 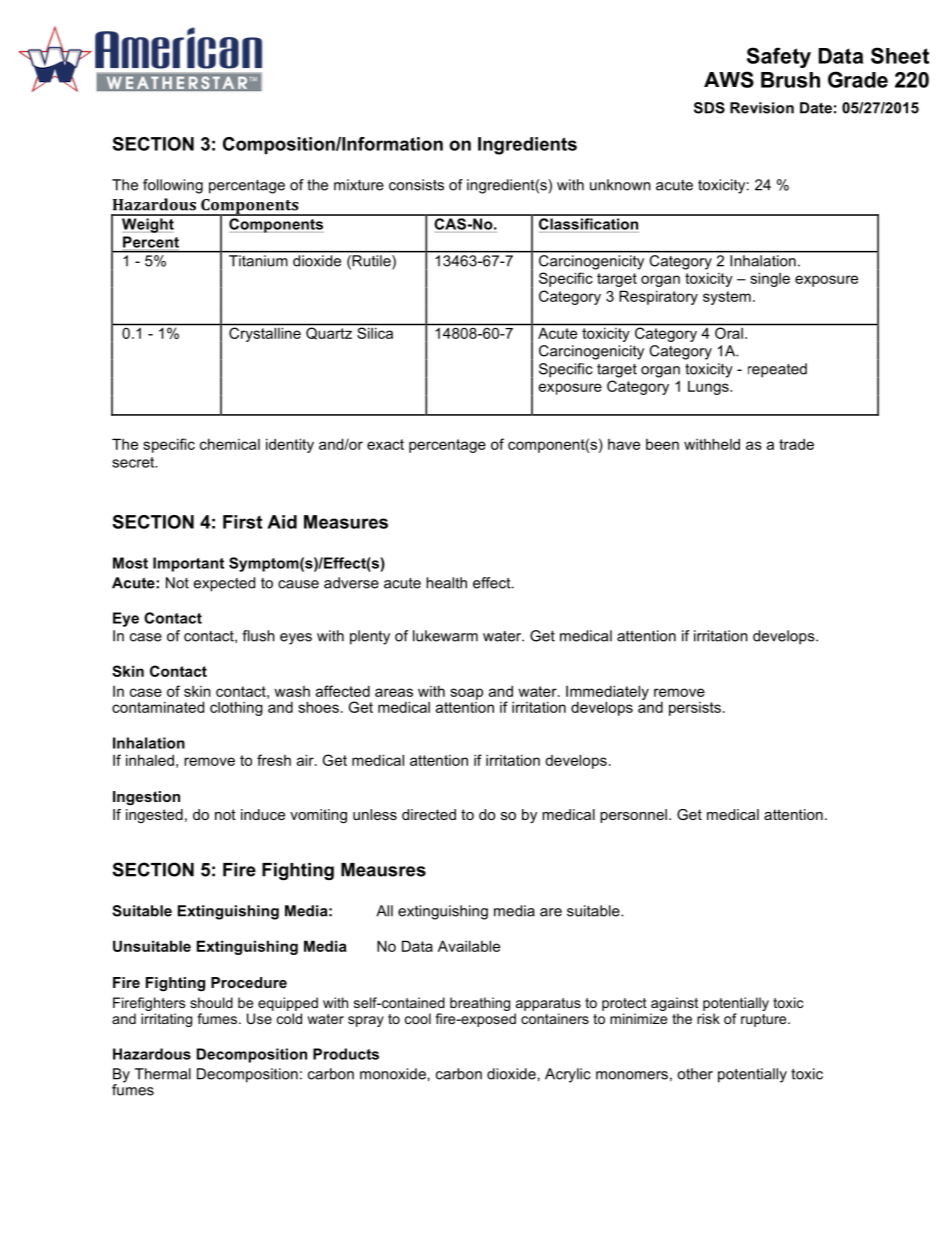 I want to click on repeated, so click(x=777, y=370).
